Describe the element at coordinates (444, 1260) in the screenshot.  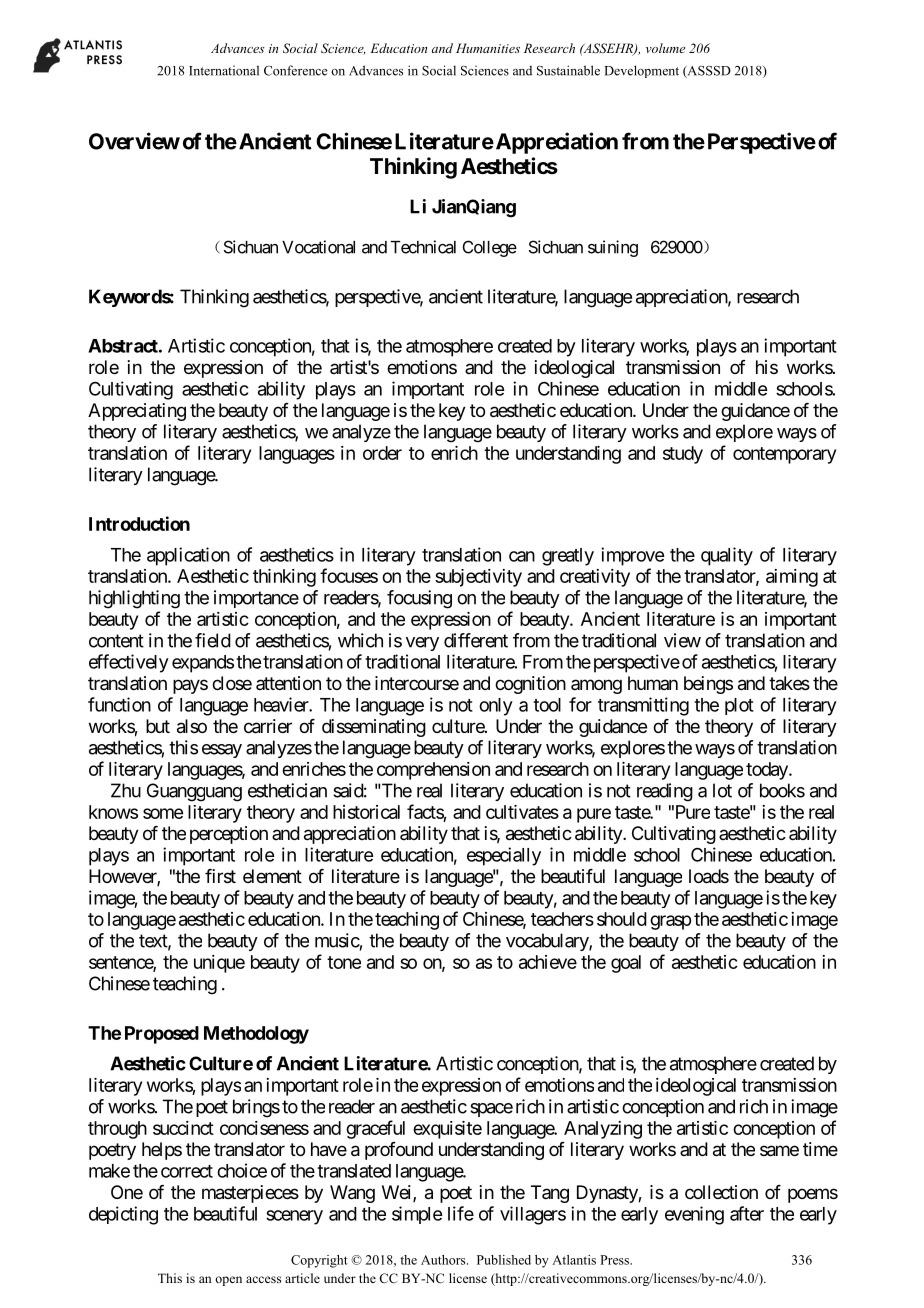
I see `Authors` at that location.
